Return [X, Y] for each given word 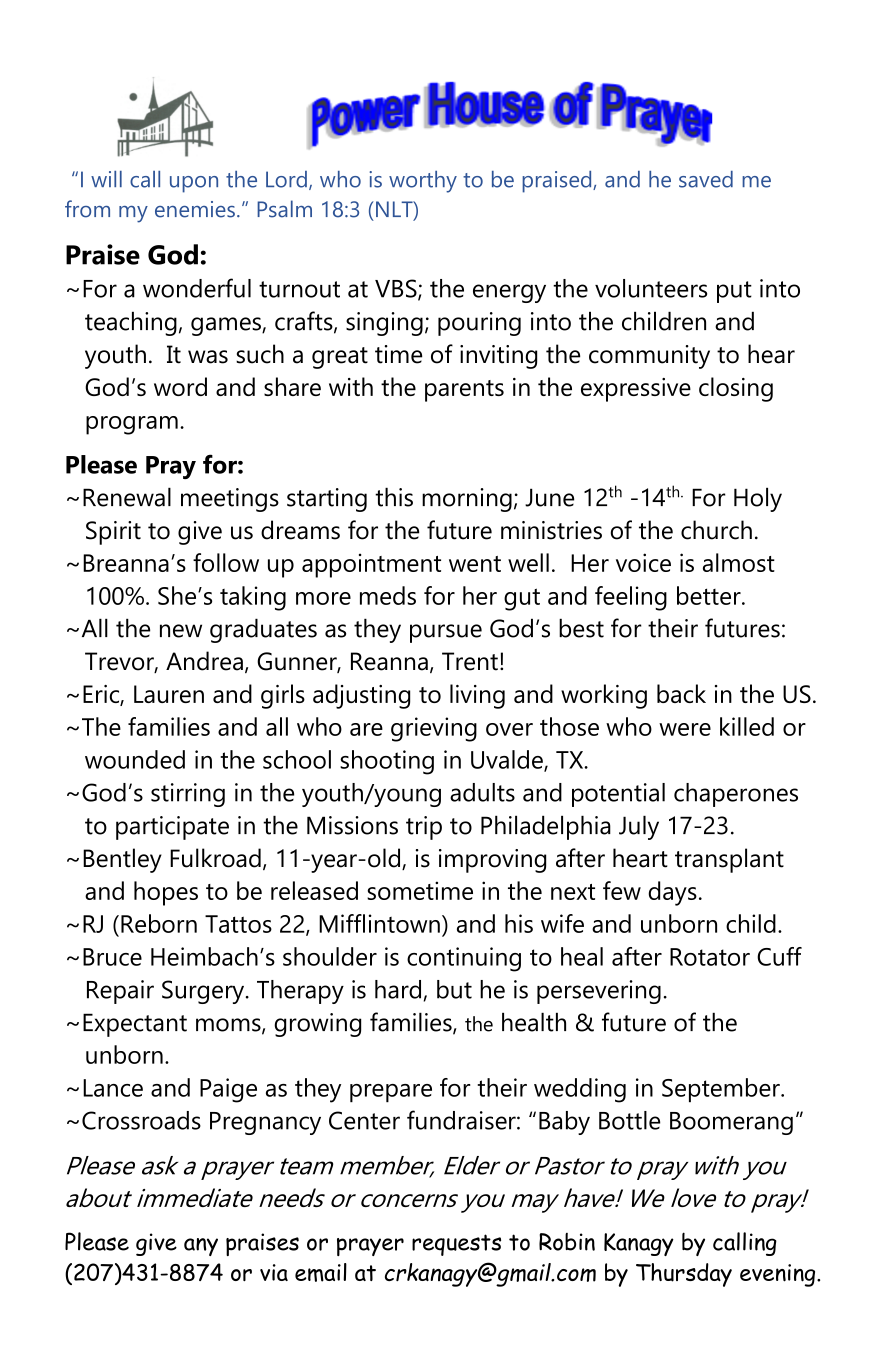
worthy [423, 182]
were [685, 729]
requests [456, 1245]
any [201, 1247]
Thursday [684, 1275]
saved [706, 179]
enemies [195, 209]
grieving [434, 729]
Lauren [169, 694]
